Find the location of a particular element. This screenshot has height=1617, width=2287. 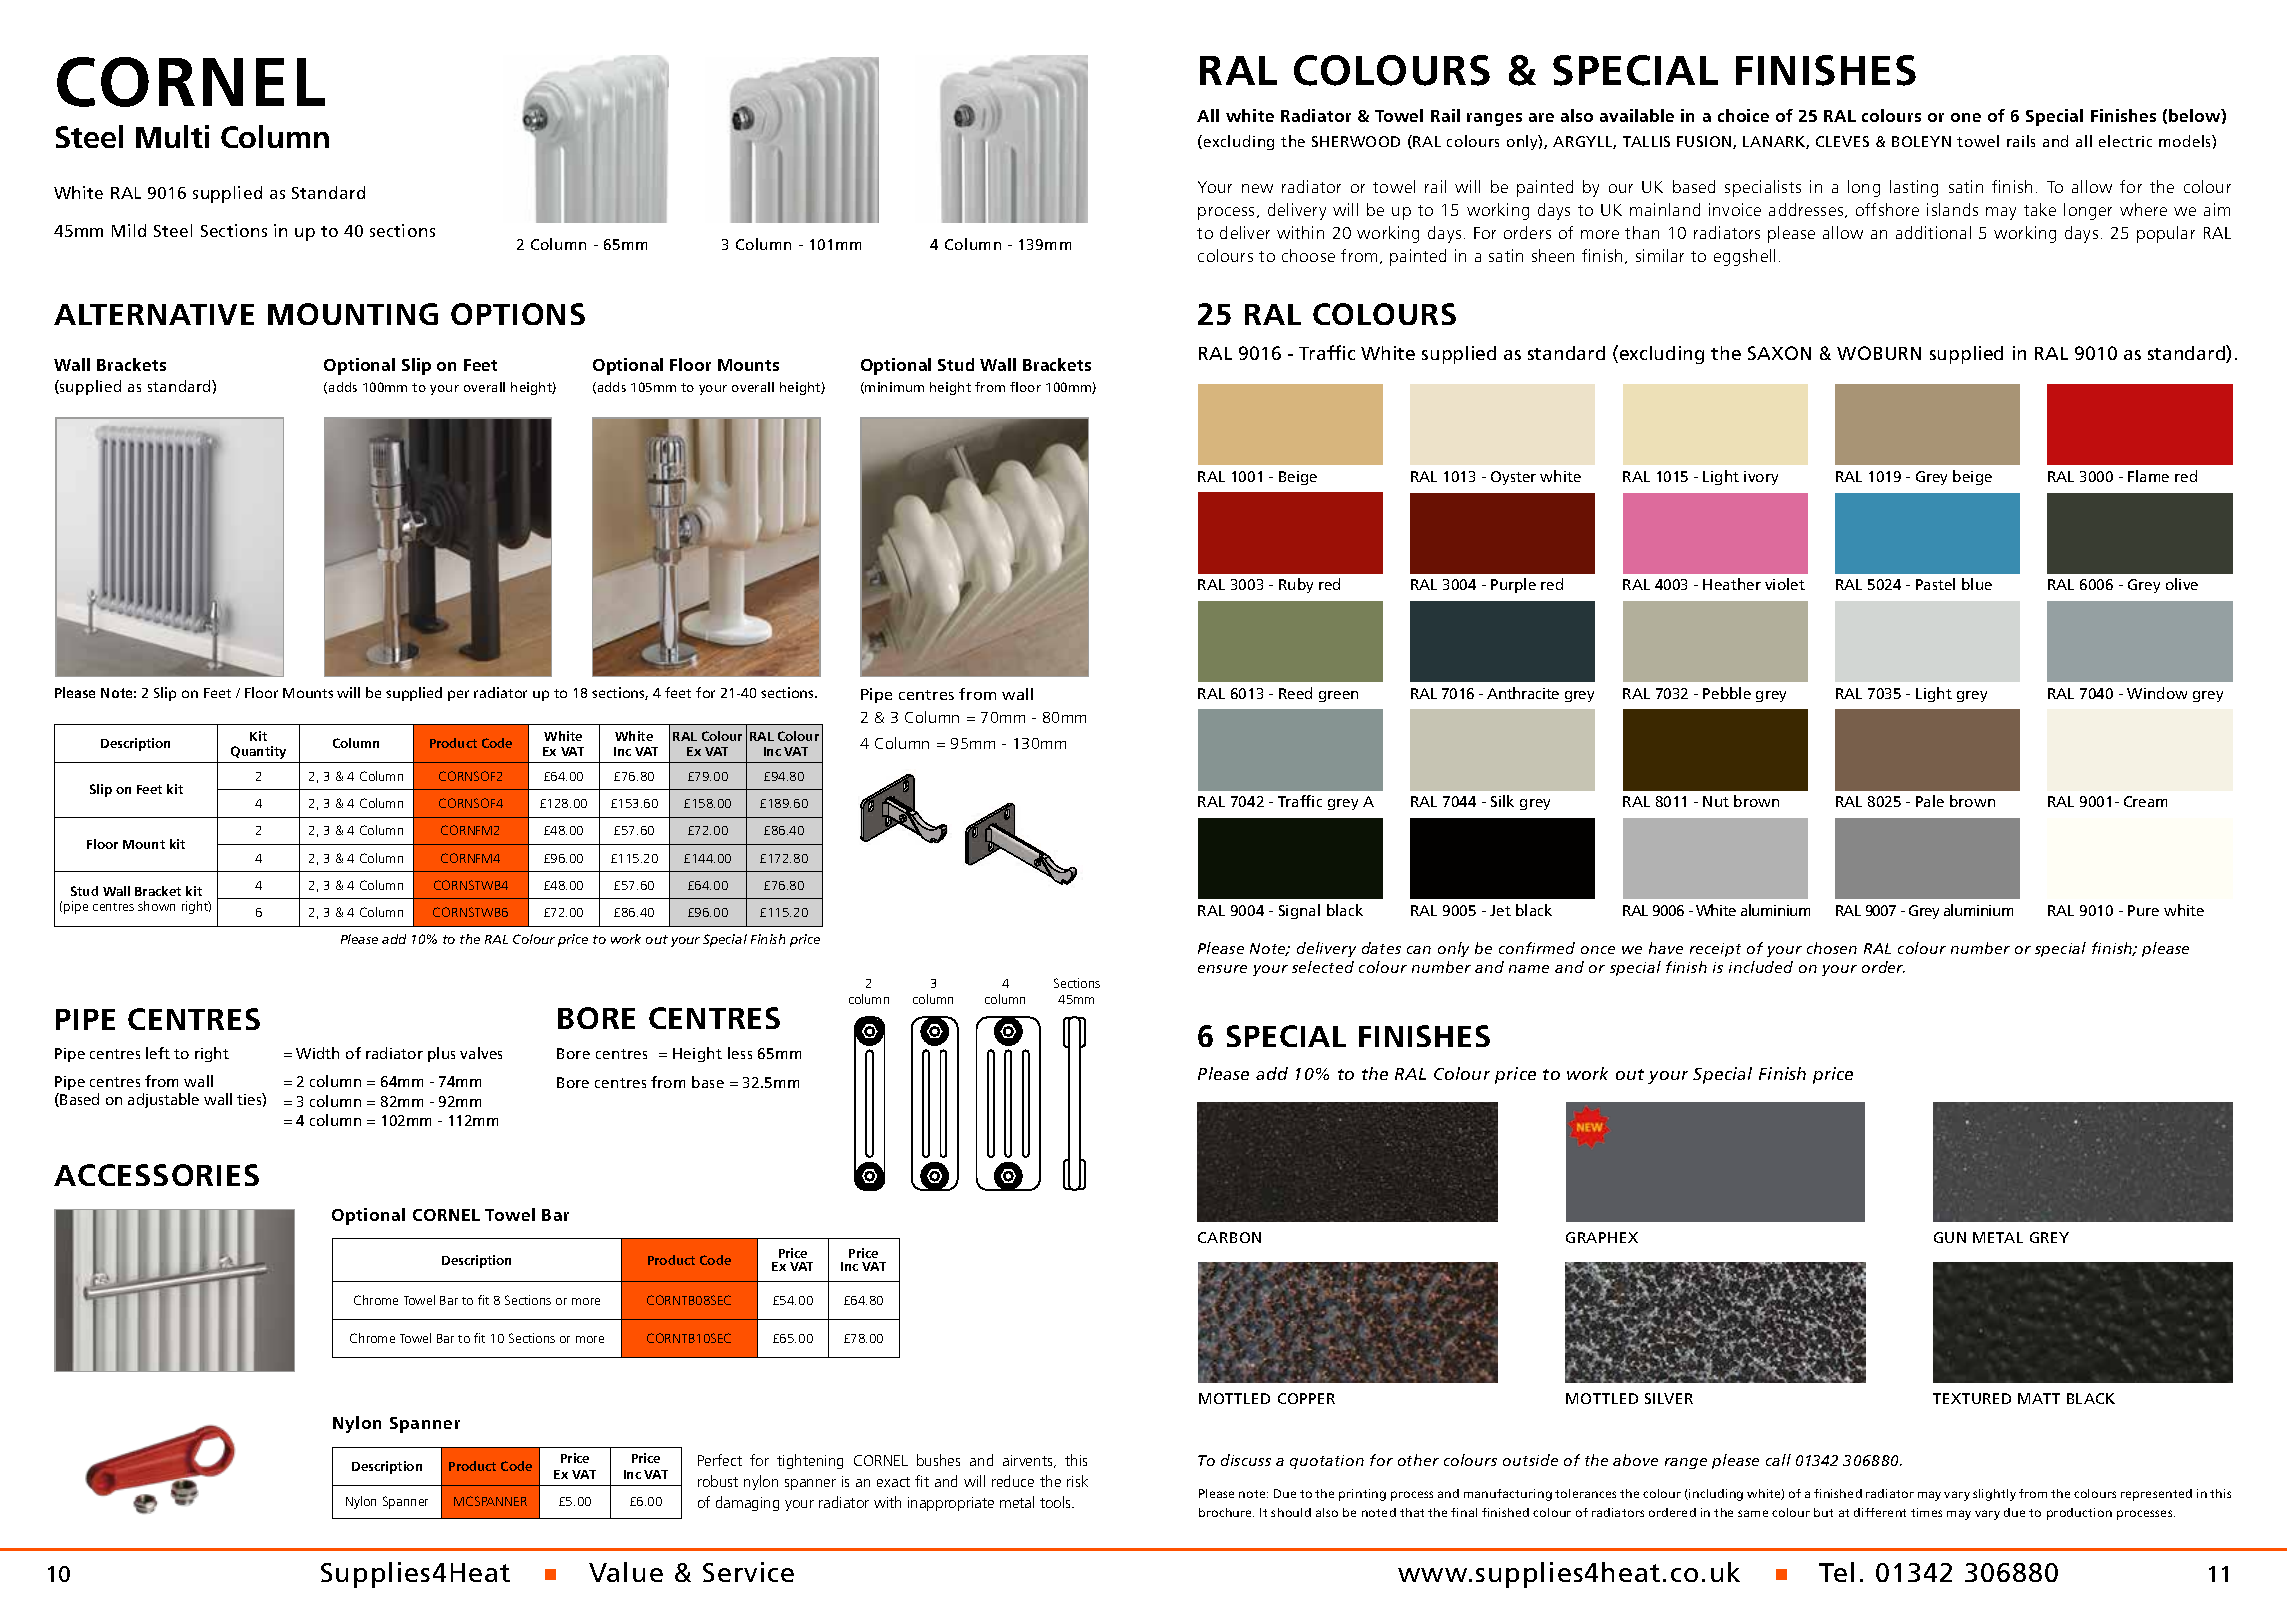

new is located at coordinates (1257, 188).
